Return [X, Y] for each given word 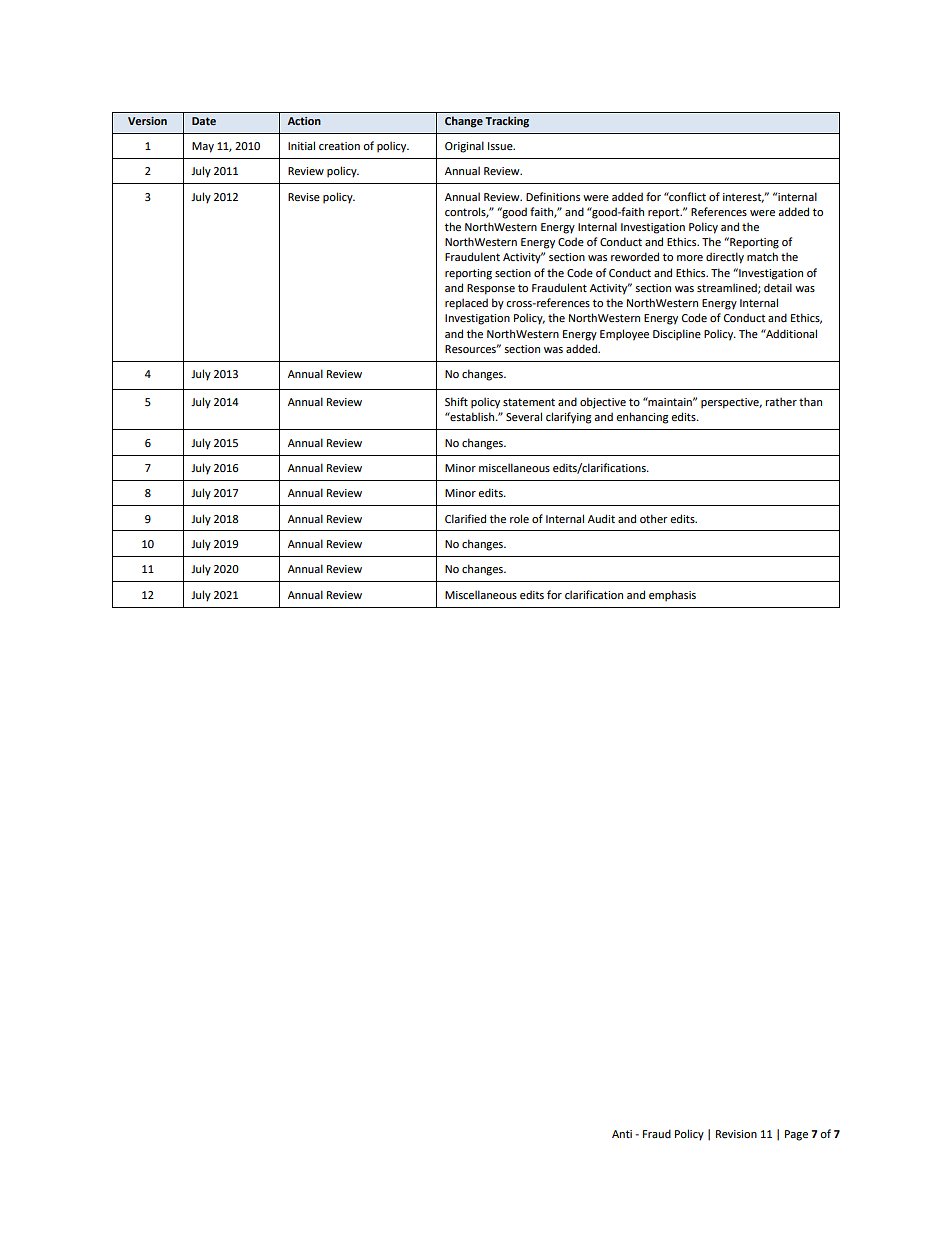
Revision [736, 1134]
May [203, 147]
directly [725, 258]
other [653, 518]
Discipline [677, 335]
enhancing [642, 418]
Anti [622, 1134]
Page [796, 1135]
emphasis [672, 596]
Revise [304, 197]
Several [524, 416]
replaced [466, 304]
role [519, 518]
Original [464, 147]
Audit [601, 518]
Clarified [465, 518]
